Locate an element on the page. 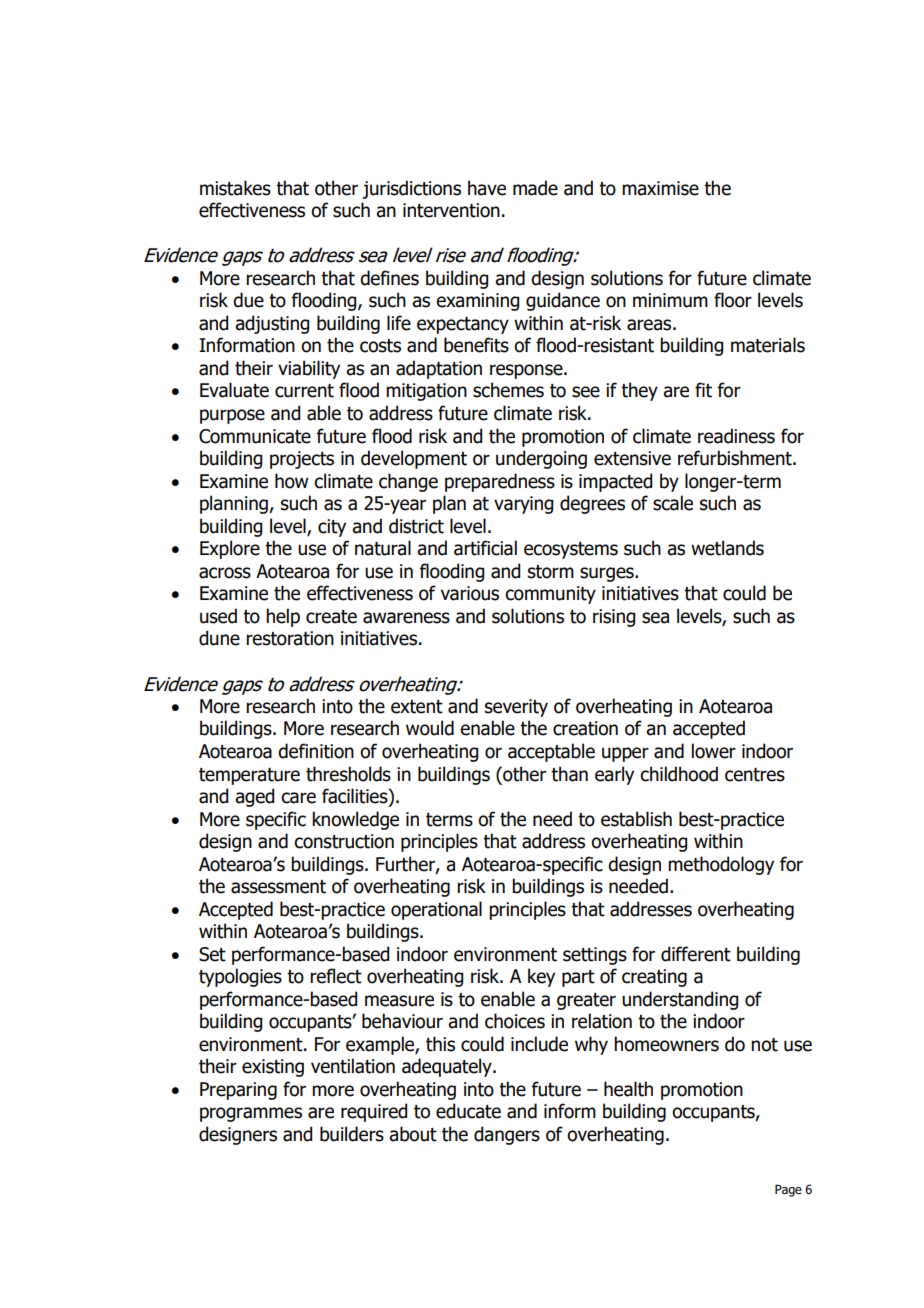  mistakes is located at coordinates (235, 188).
